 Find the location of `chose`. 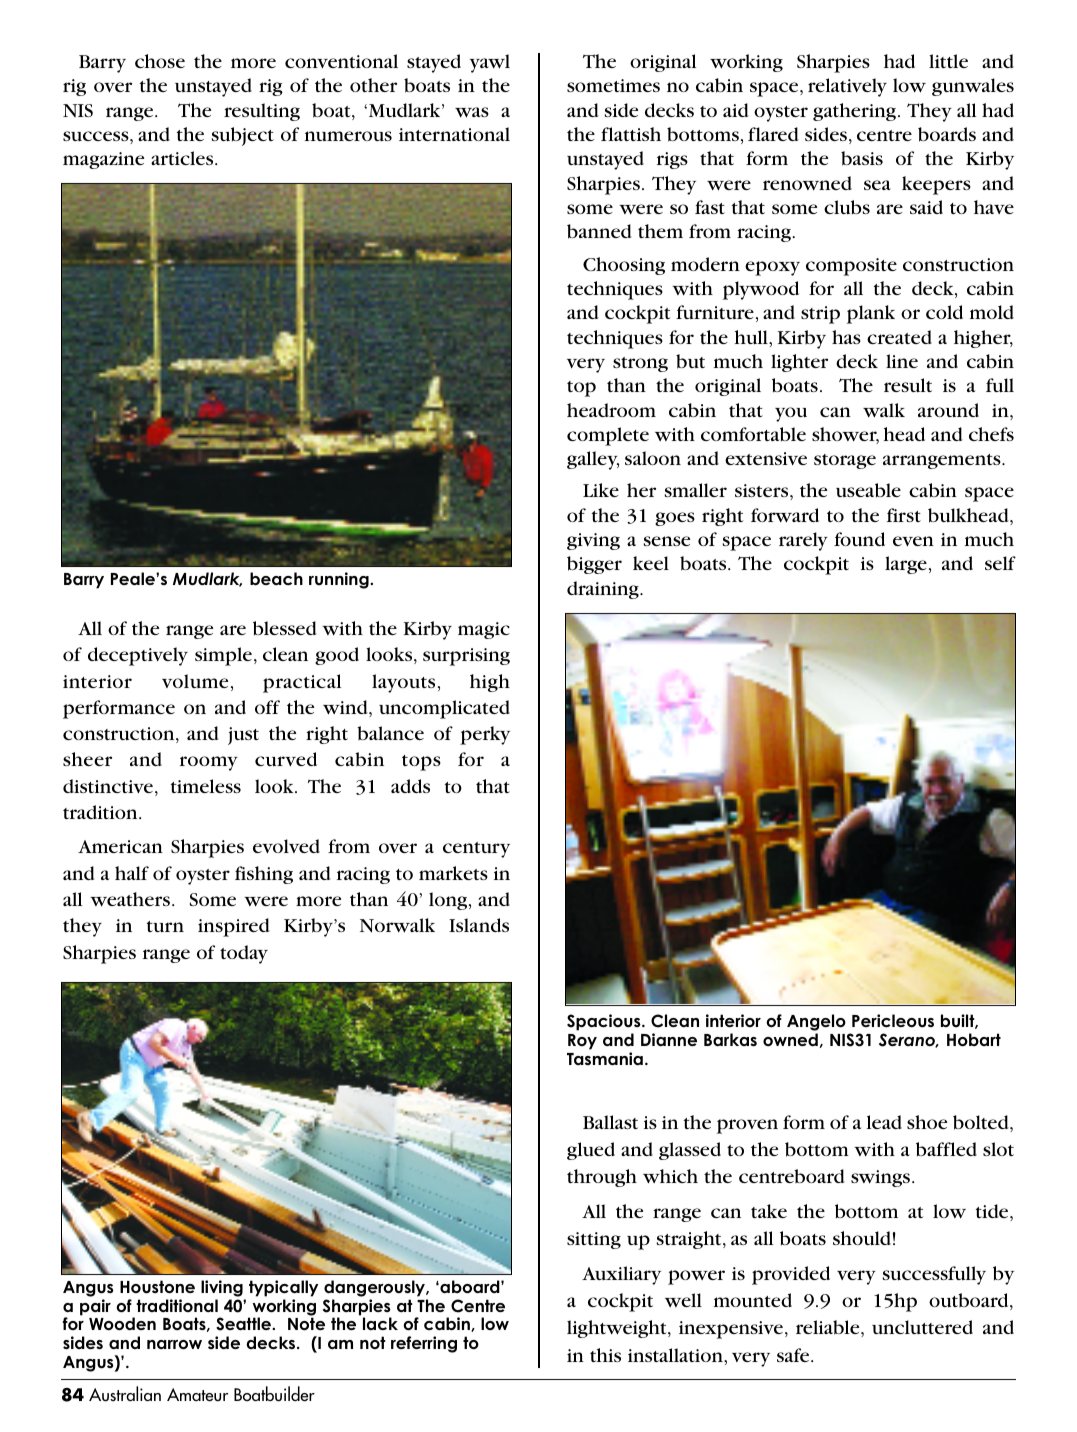

chose is located at coordinates (160, 61).
